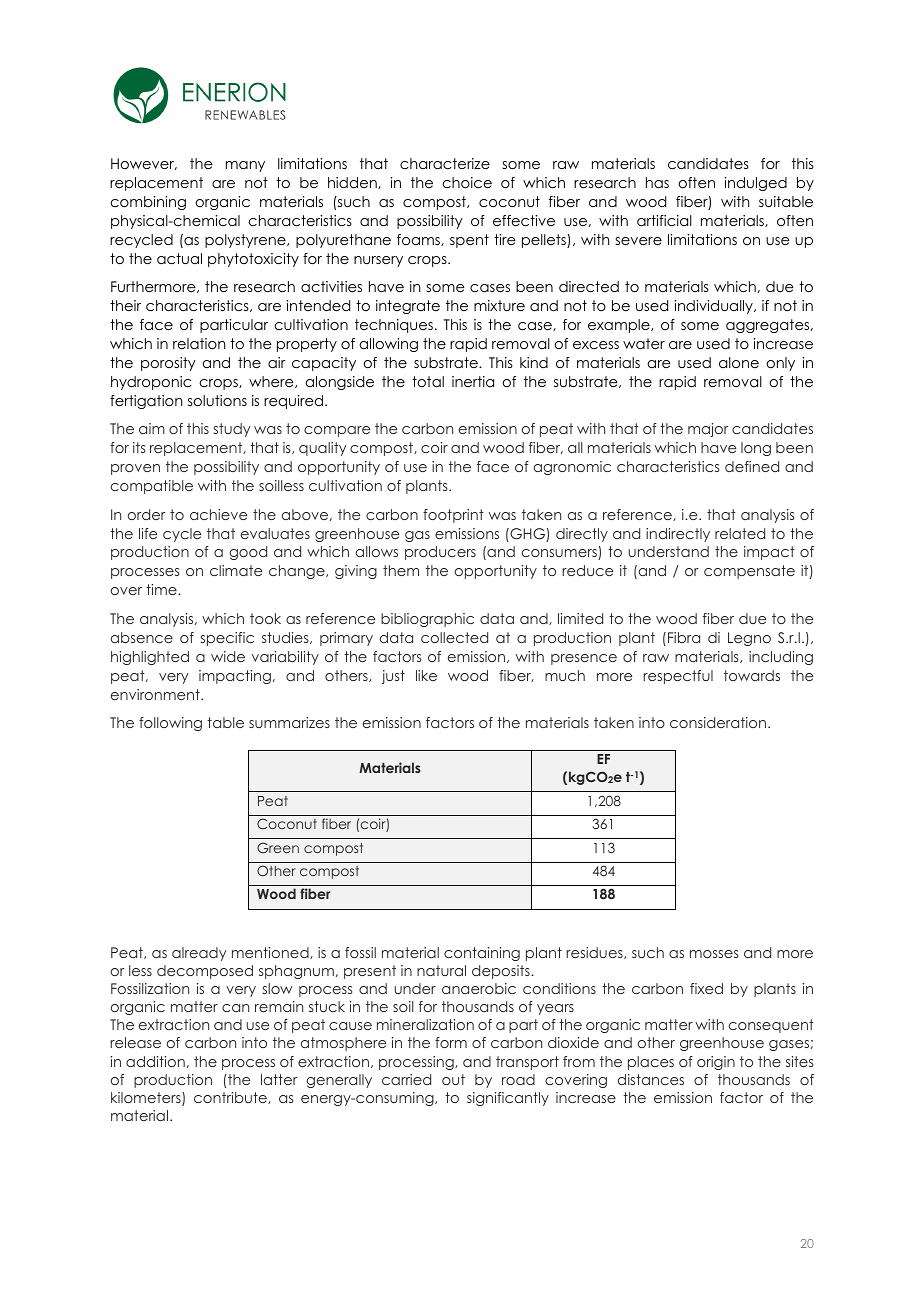 Image resolution: width=924 pixels, height=1308 pixels. Describe the element at coordinates (718, 722) in the document. I see `consideration` at that location.
